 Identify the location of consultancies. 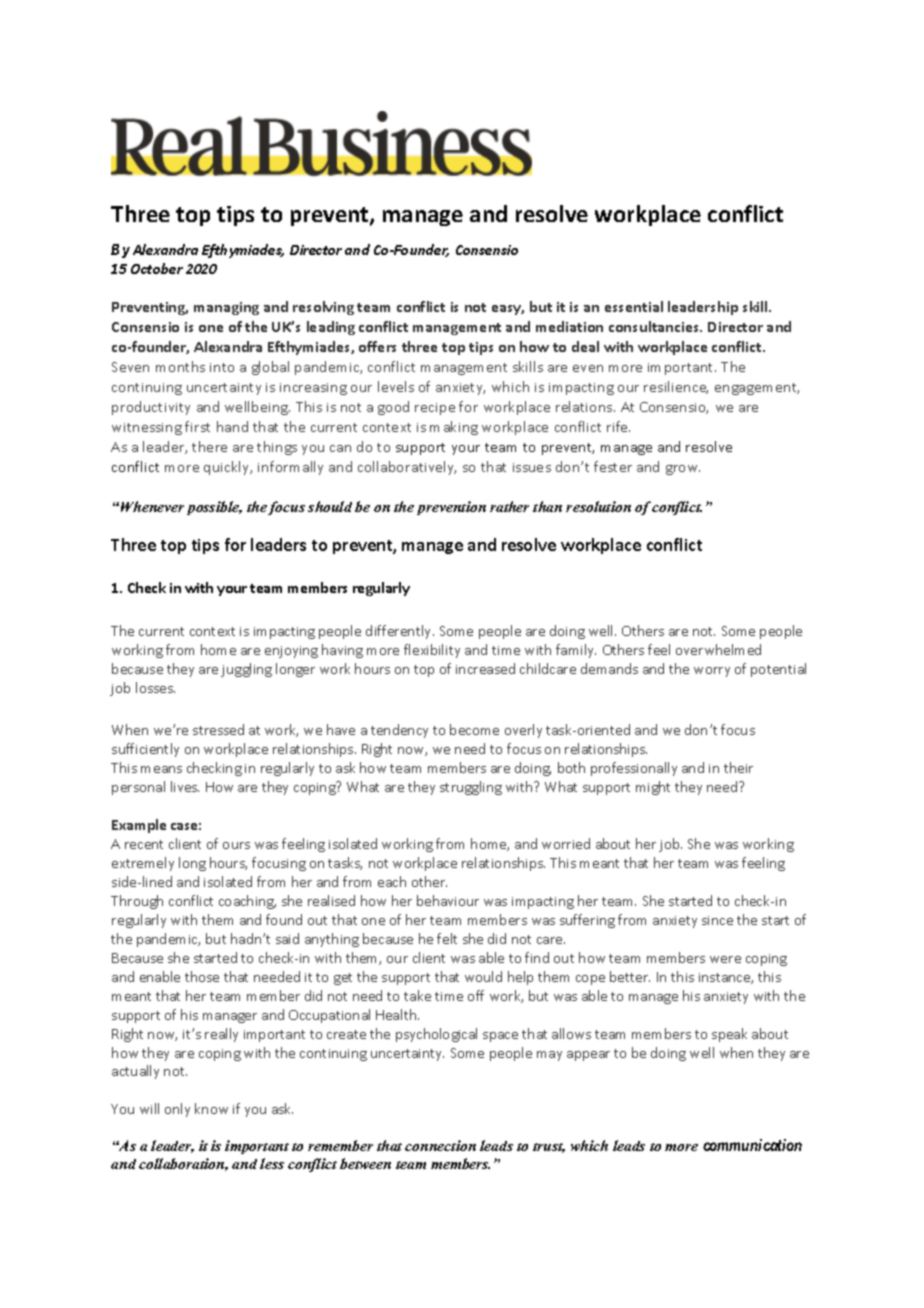
(655, 326).
